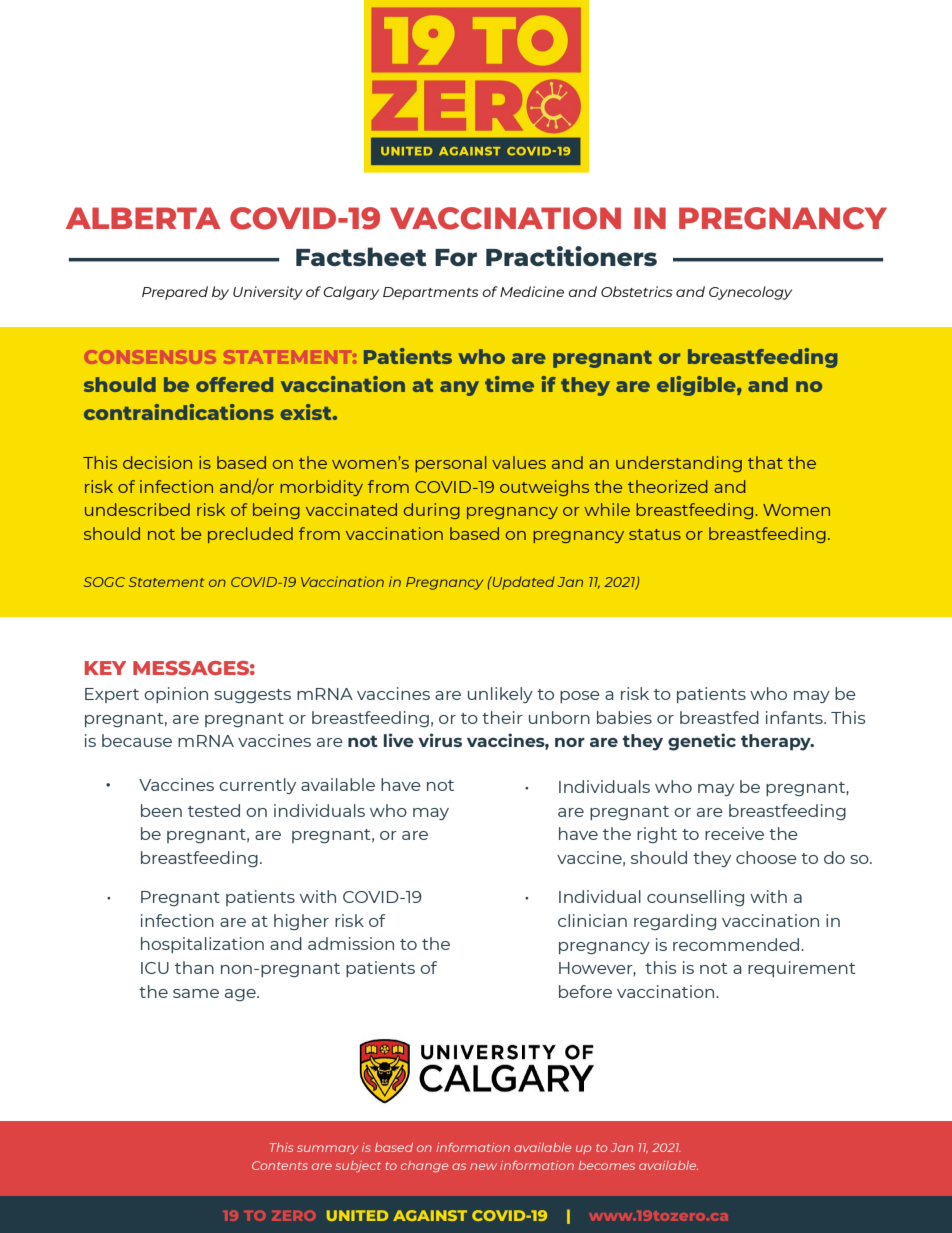 The width and height of the screenshot is (952, 1233). Describe the element at coordinates (719, 717) in the screenshot. I see `breastfed` at that location.
